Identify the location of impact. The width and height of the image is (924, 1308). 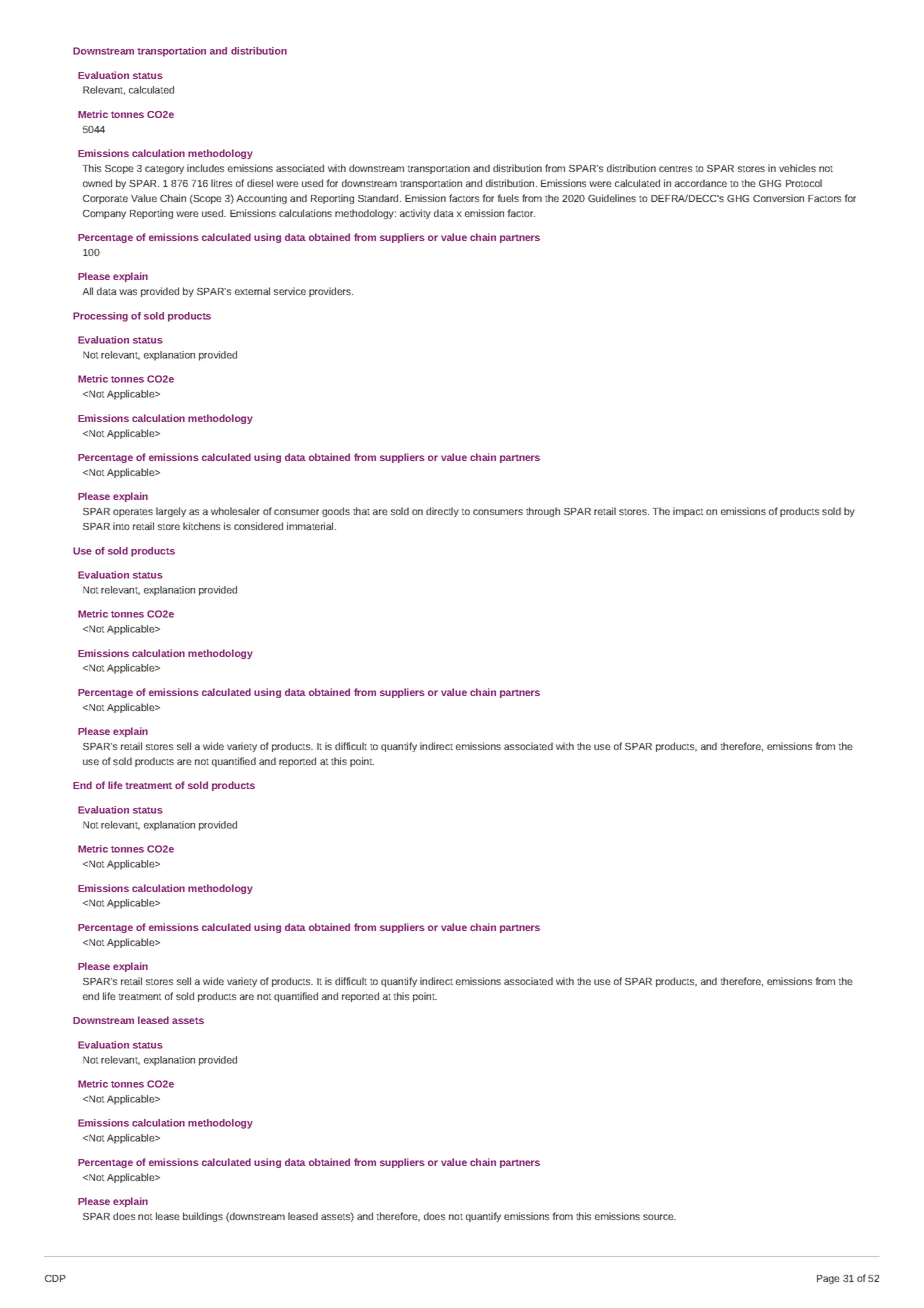
(688, 512).
